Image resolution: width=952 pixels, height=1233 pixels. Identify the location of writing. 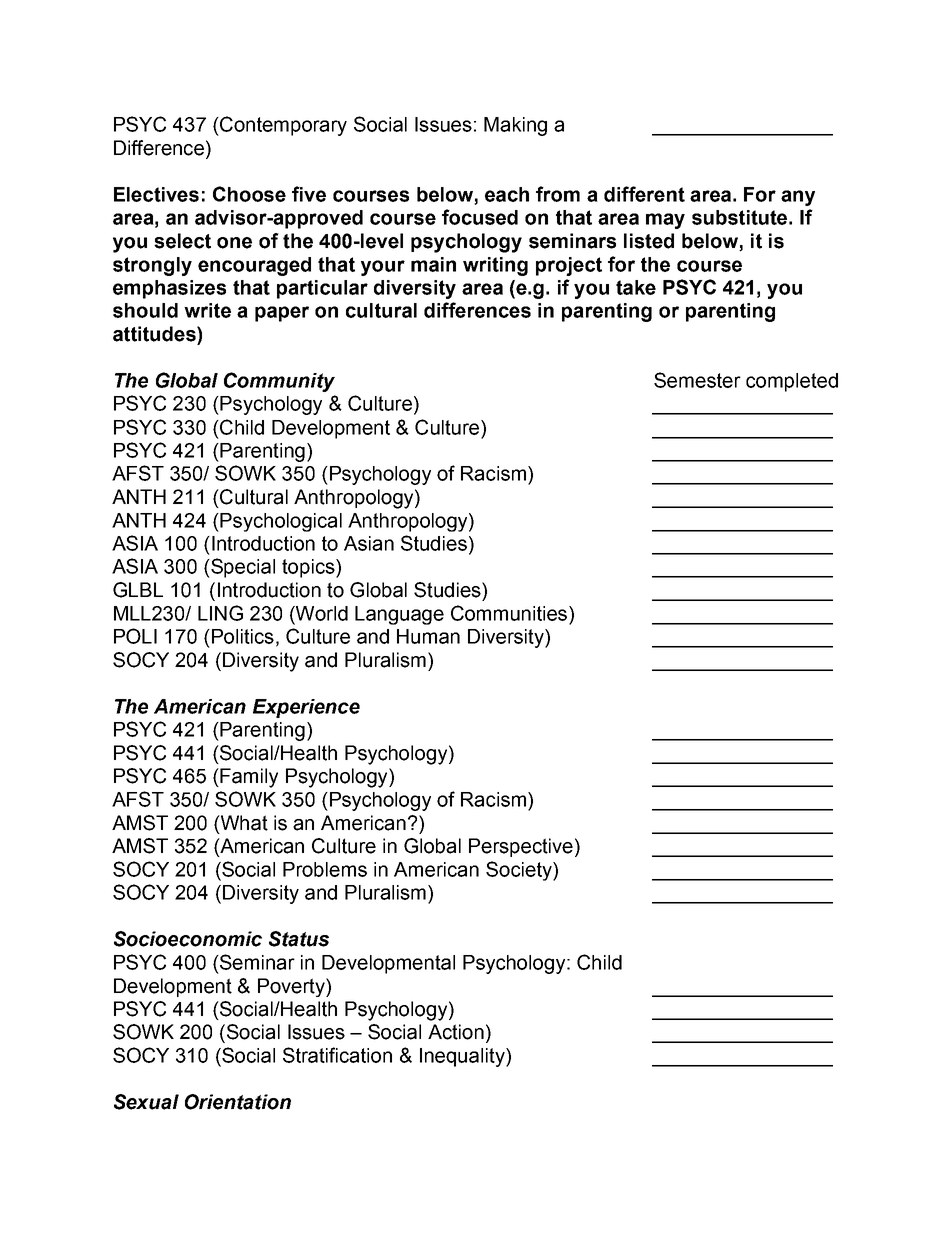
(495, 266).
